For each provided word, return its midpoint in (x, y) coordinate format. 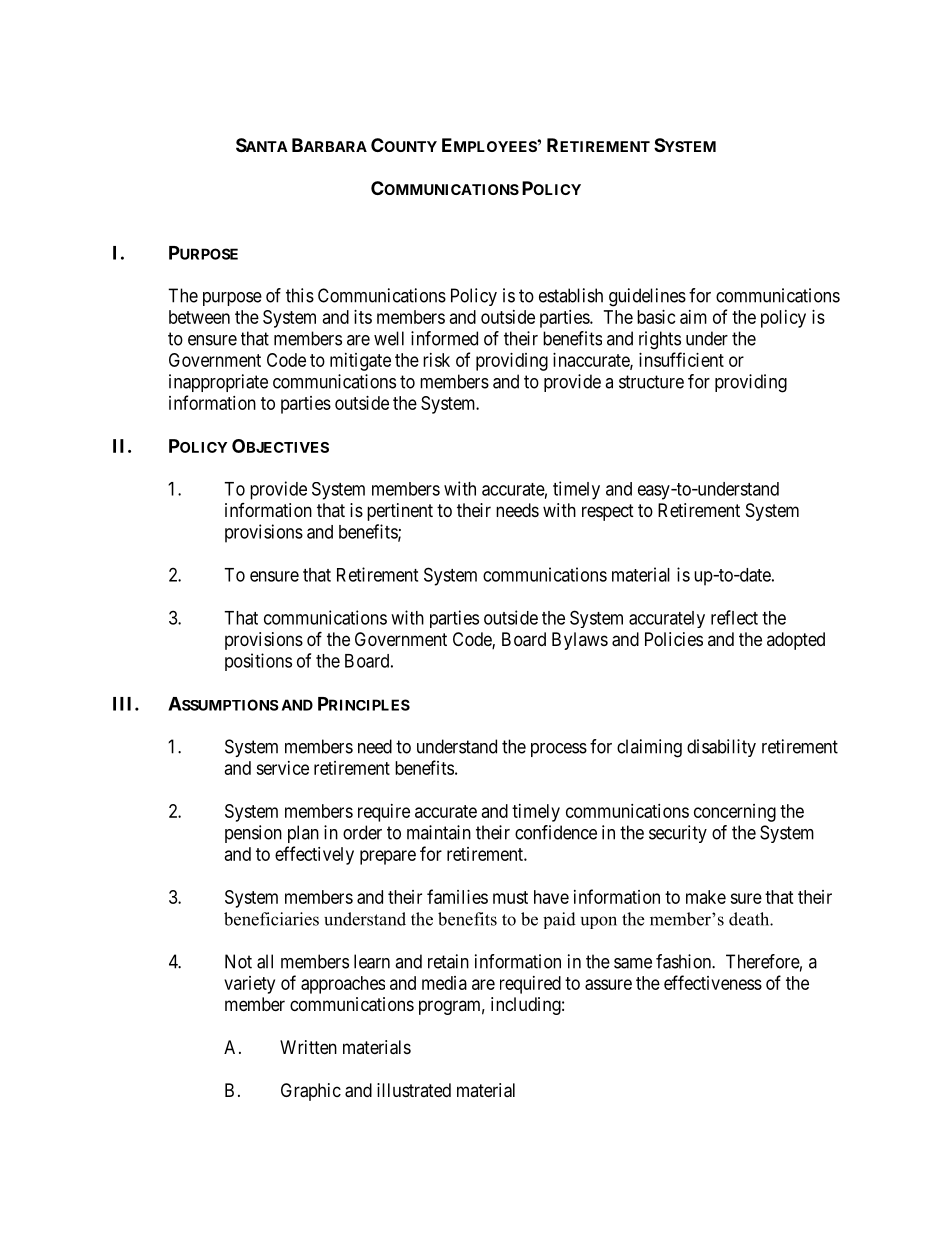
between (199, 317)
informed (444, 338)
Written (308, 1047)
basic (656, 317)
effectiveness (713, 982)
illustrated (414, 1090)
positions (258, 662)
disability (721, 748)
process (559, 750)
